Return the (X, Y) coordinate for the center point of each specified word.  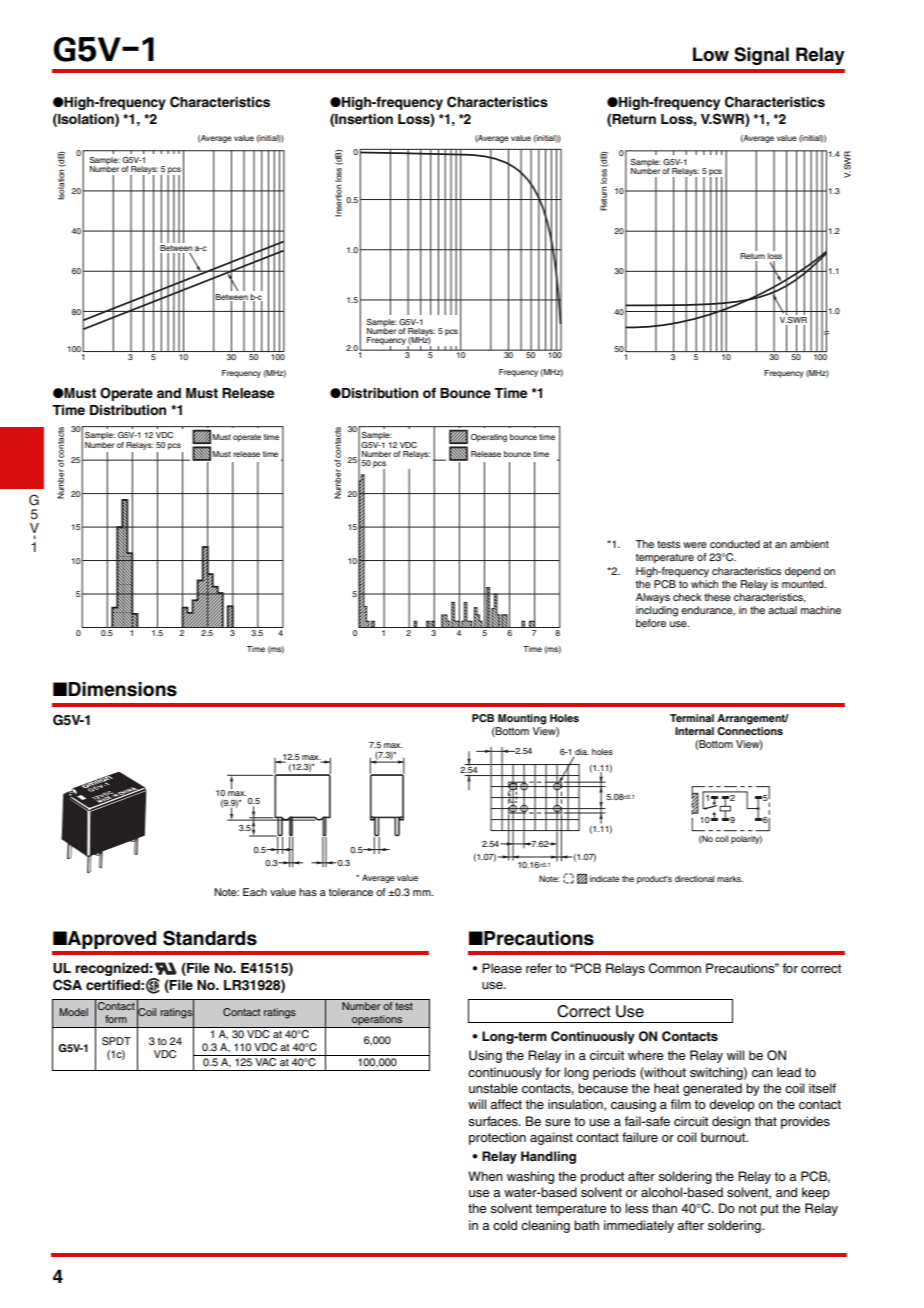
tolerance (351, 892)
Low (711, 54)
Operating (489, 438)
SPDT (116, 1041)
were (695, 545)
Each (255, 892)
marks (730, 878)
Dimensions (122, 689)
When (485, 1176)
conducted (735, 544)
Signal (761, 56)
